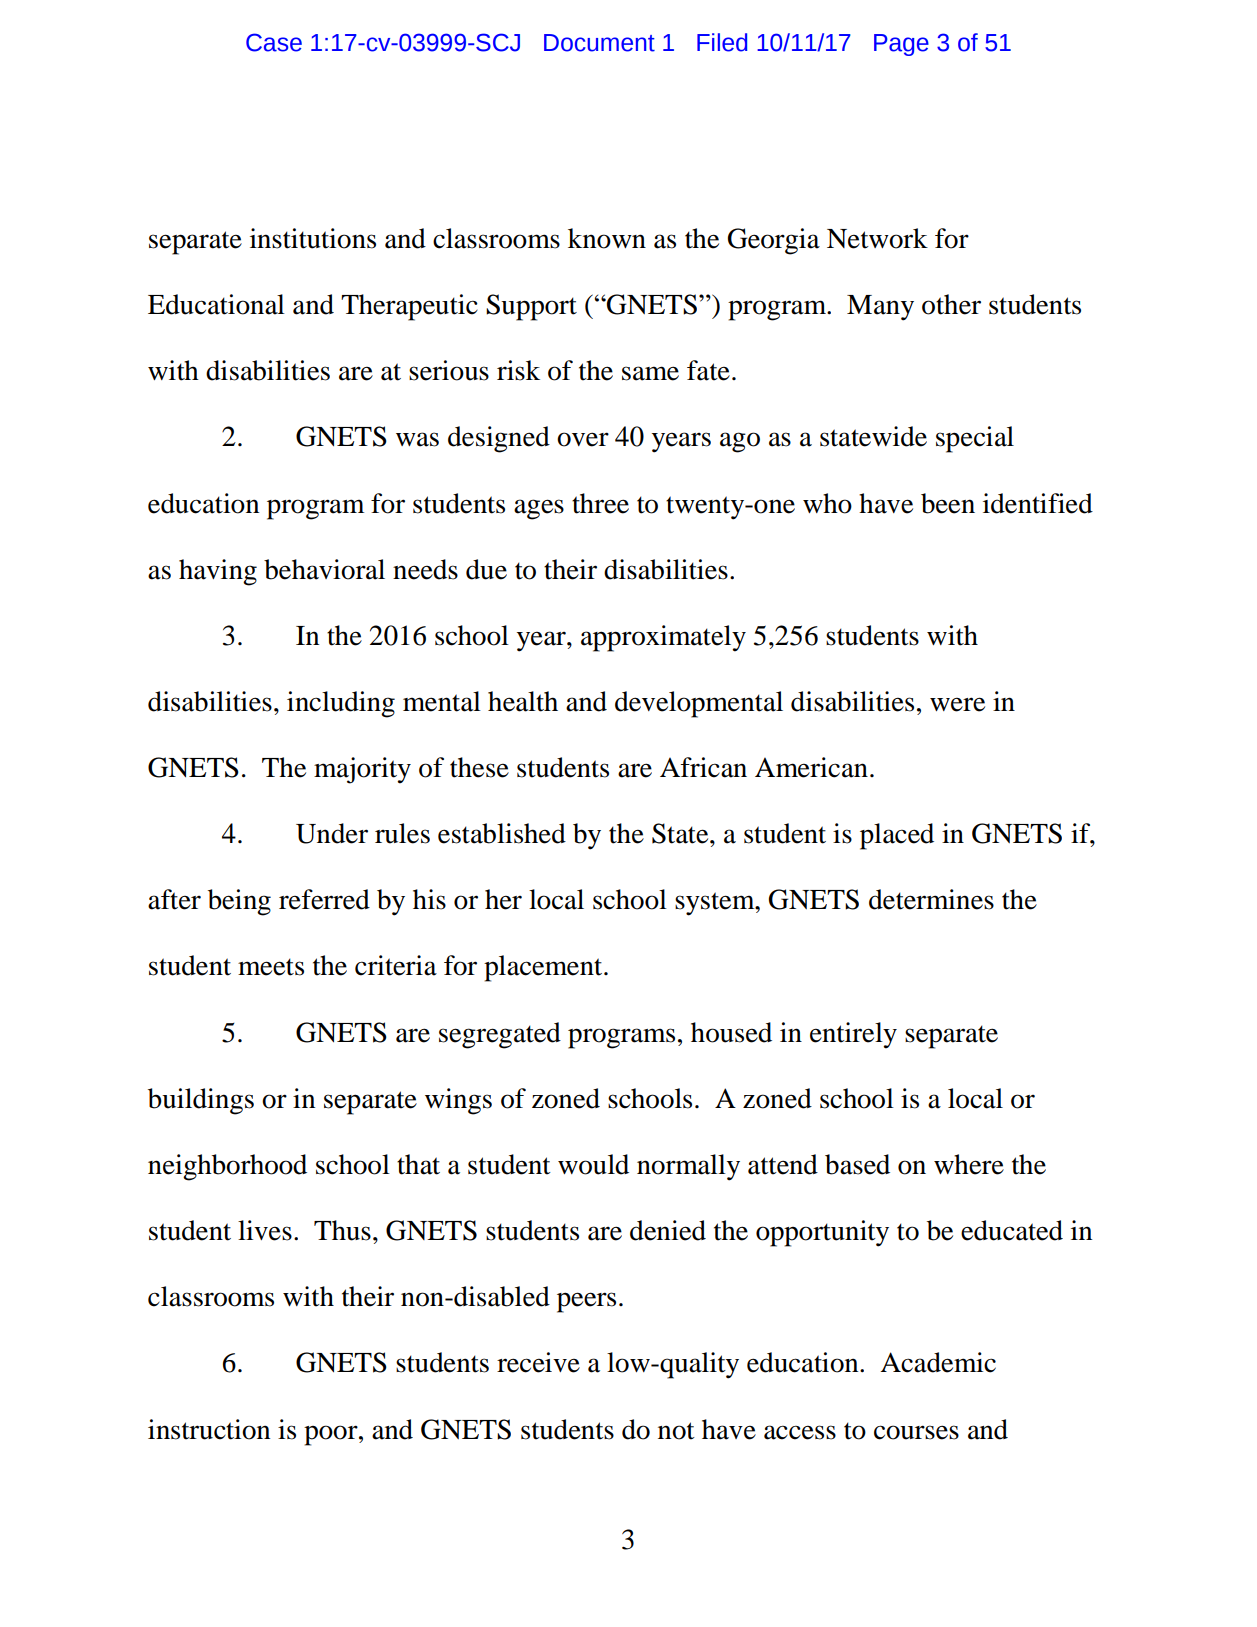 The height and width of the screenshot is (1627, 1257). Describe the element at coordinates (901, 45) in the screenshot. I see `Page` at that location.
